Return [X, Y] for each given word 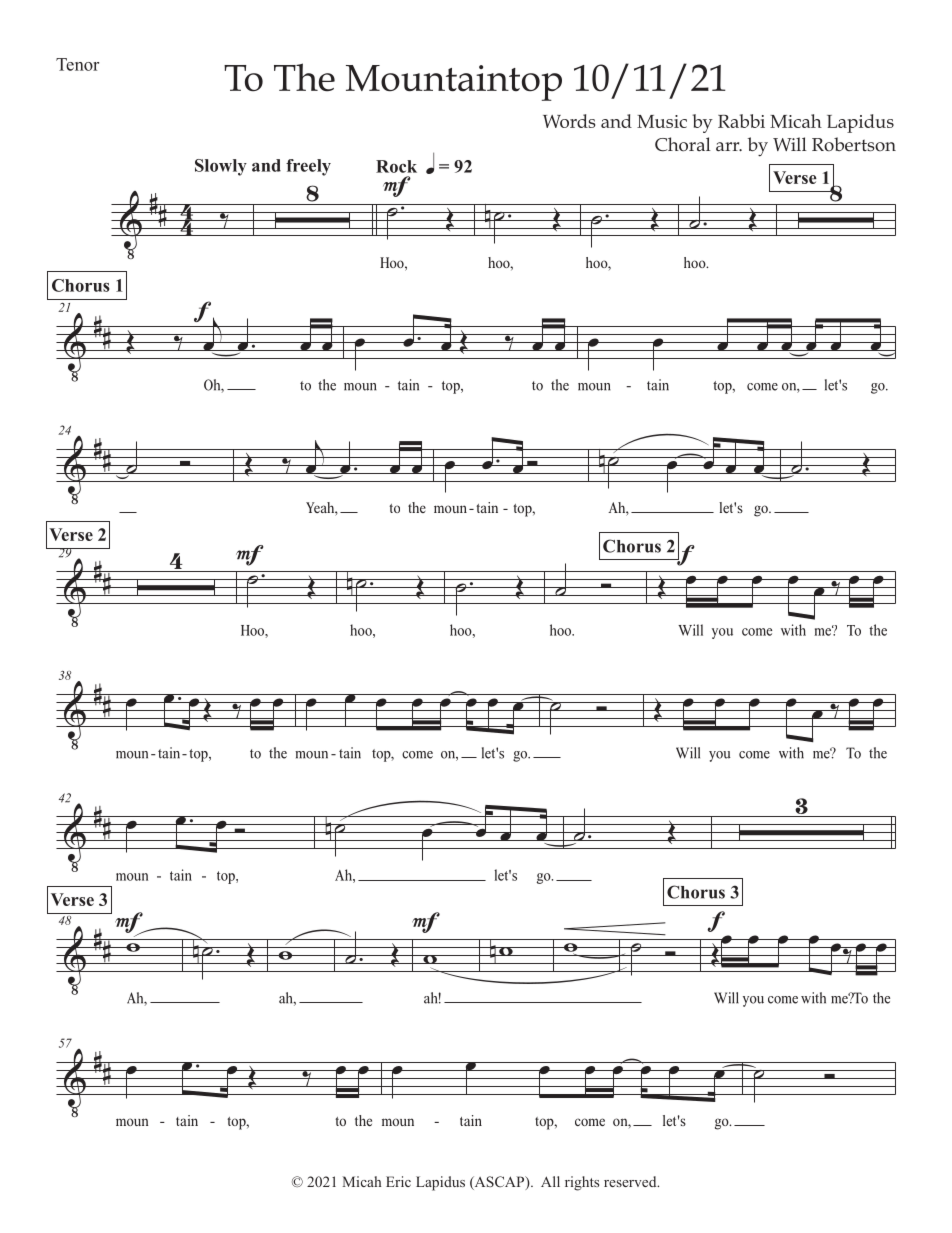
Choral [683, 144]
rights [582, 1183]
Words [569, 121]
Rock [396, 166]
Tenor [77, 64]
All [550, 1181]
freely [308, 167]
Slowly [221, 167]
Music [662, 121]
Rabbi [741, 121]
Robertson [854, 144]
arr [729, 147]
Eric [398, 1181]
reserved [631, 1181]
